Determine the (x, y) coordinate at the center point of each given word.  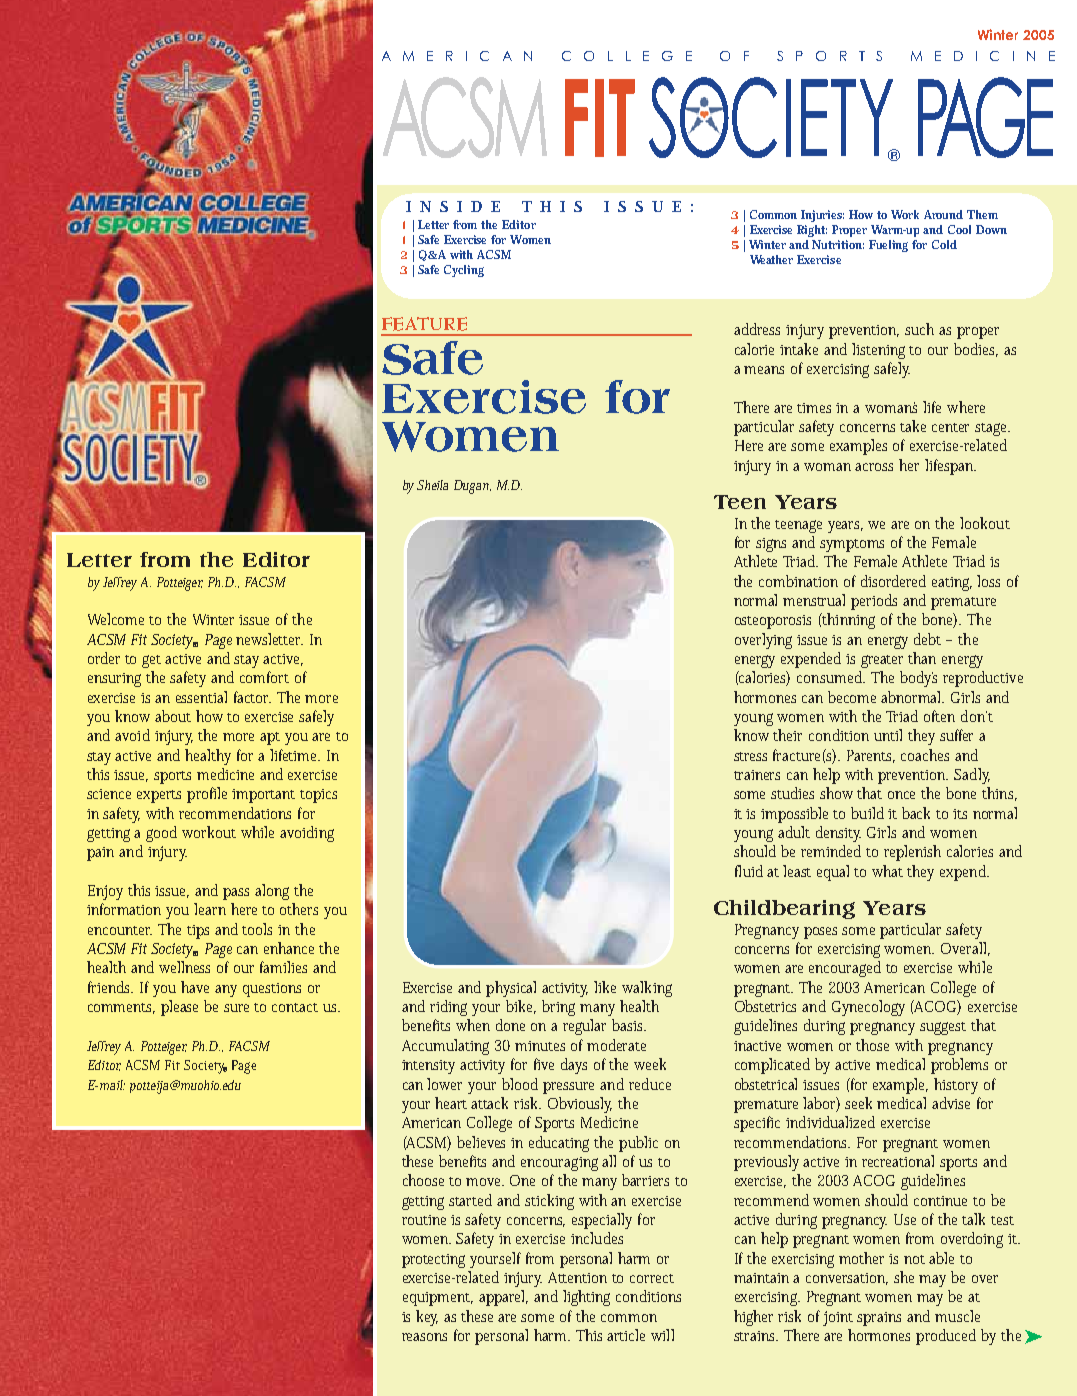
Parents (871, 756)
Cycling (464, 271)
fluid (749, 871)
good (161, 834)
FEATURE (424, 324)
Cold (944, 244)
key (427, 1318)
